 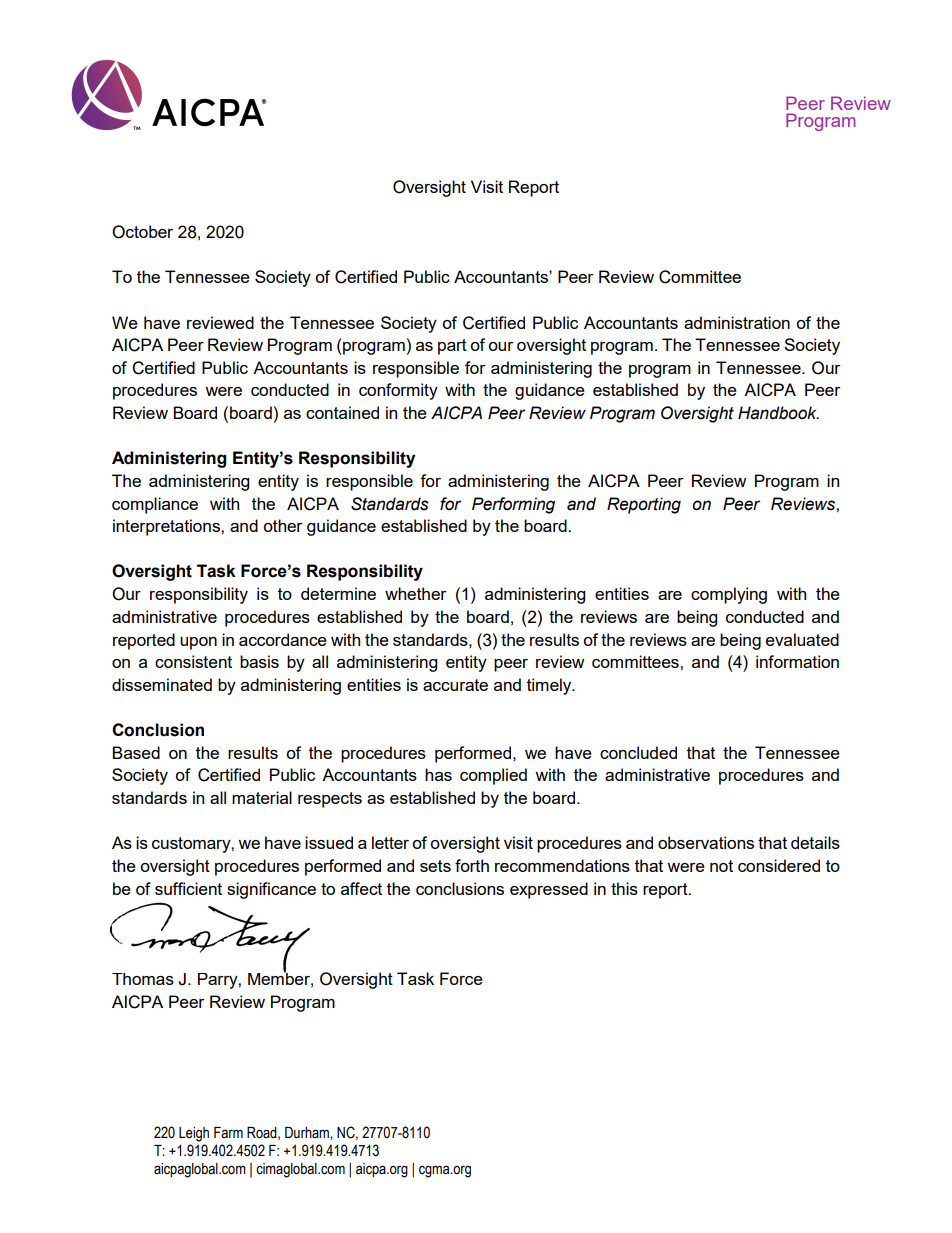 What do you see at coordinates (452, 347) in the document?
I see `part` at bounding box center [452, 347].
